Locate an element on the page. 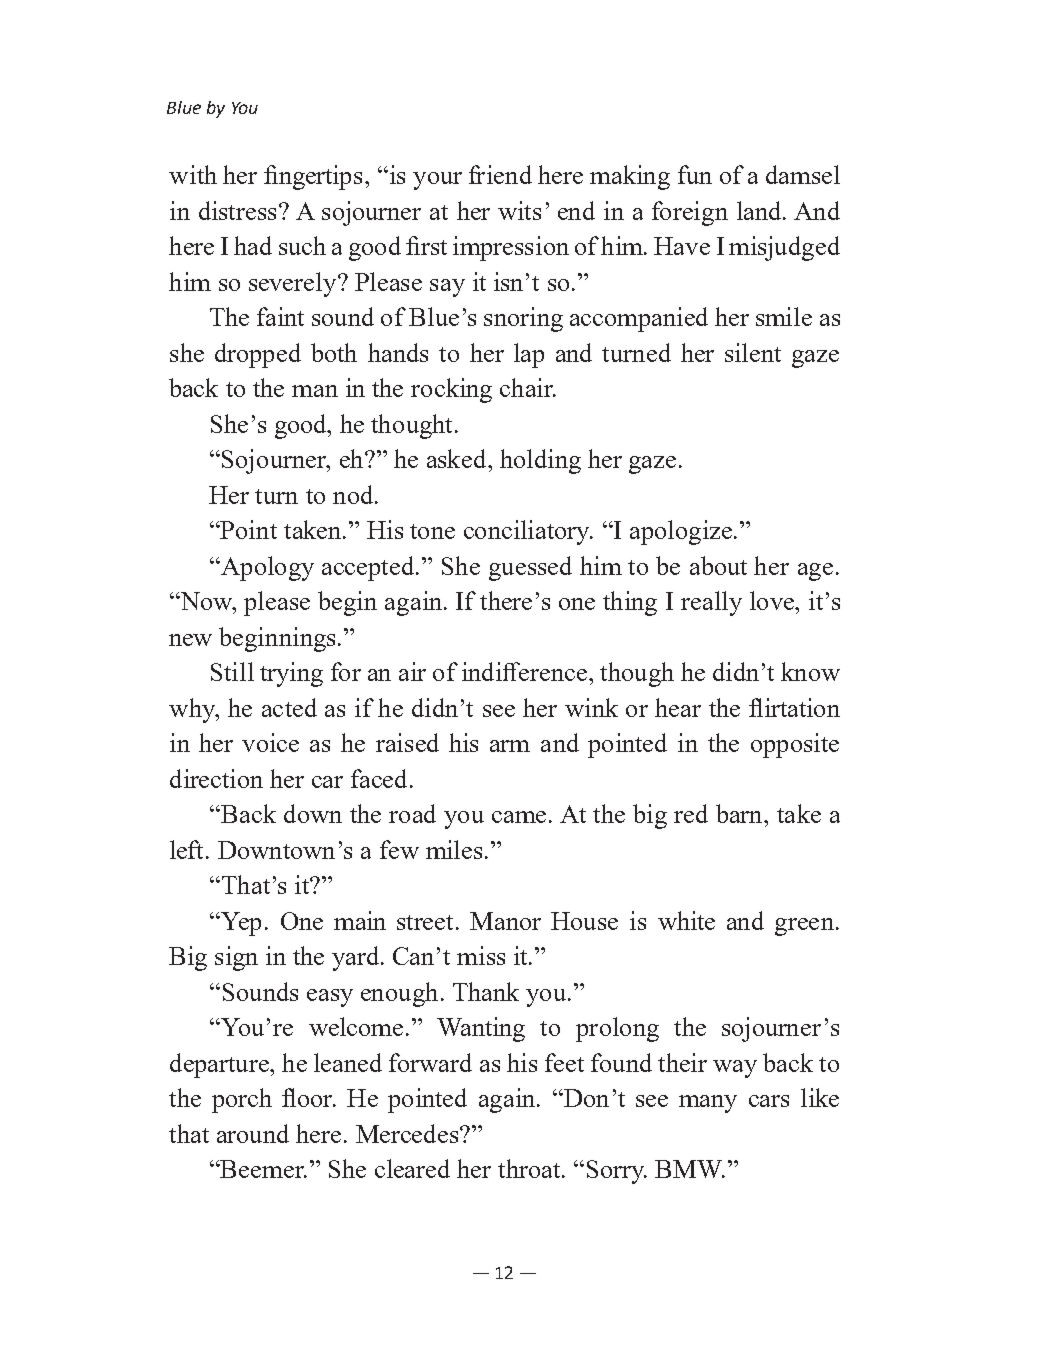 This image has width=1058, height=1370. came is located at coordinates (519, 817).
